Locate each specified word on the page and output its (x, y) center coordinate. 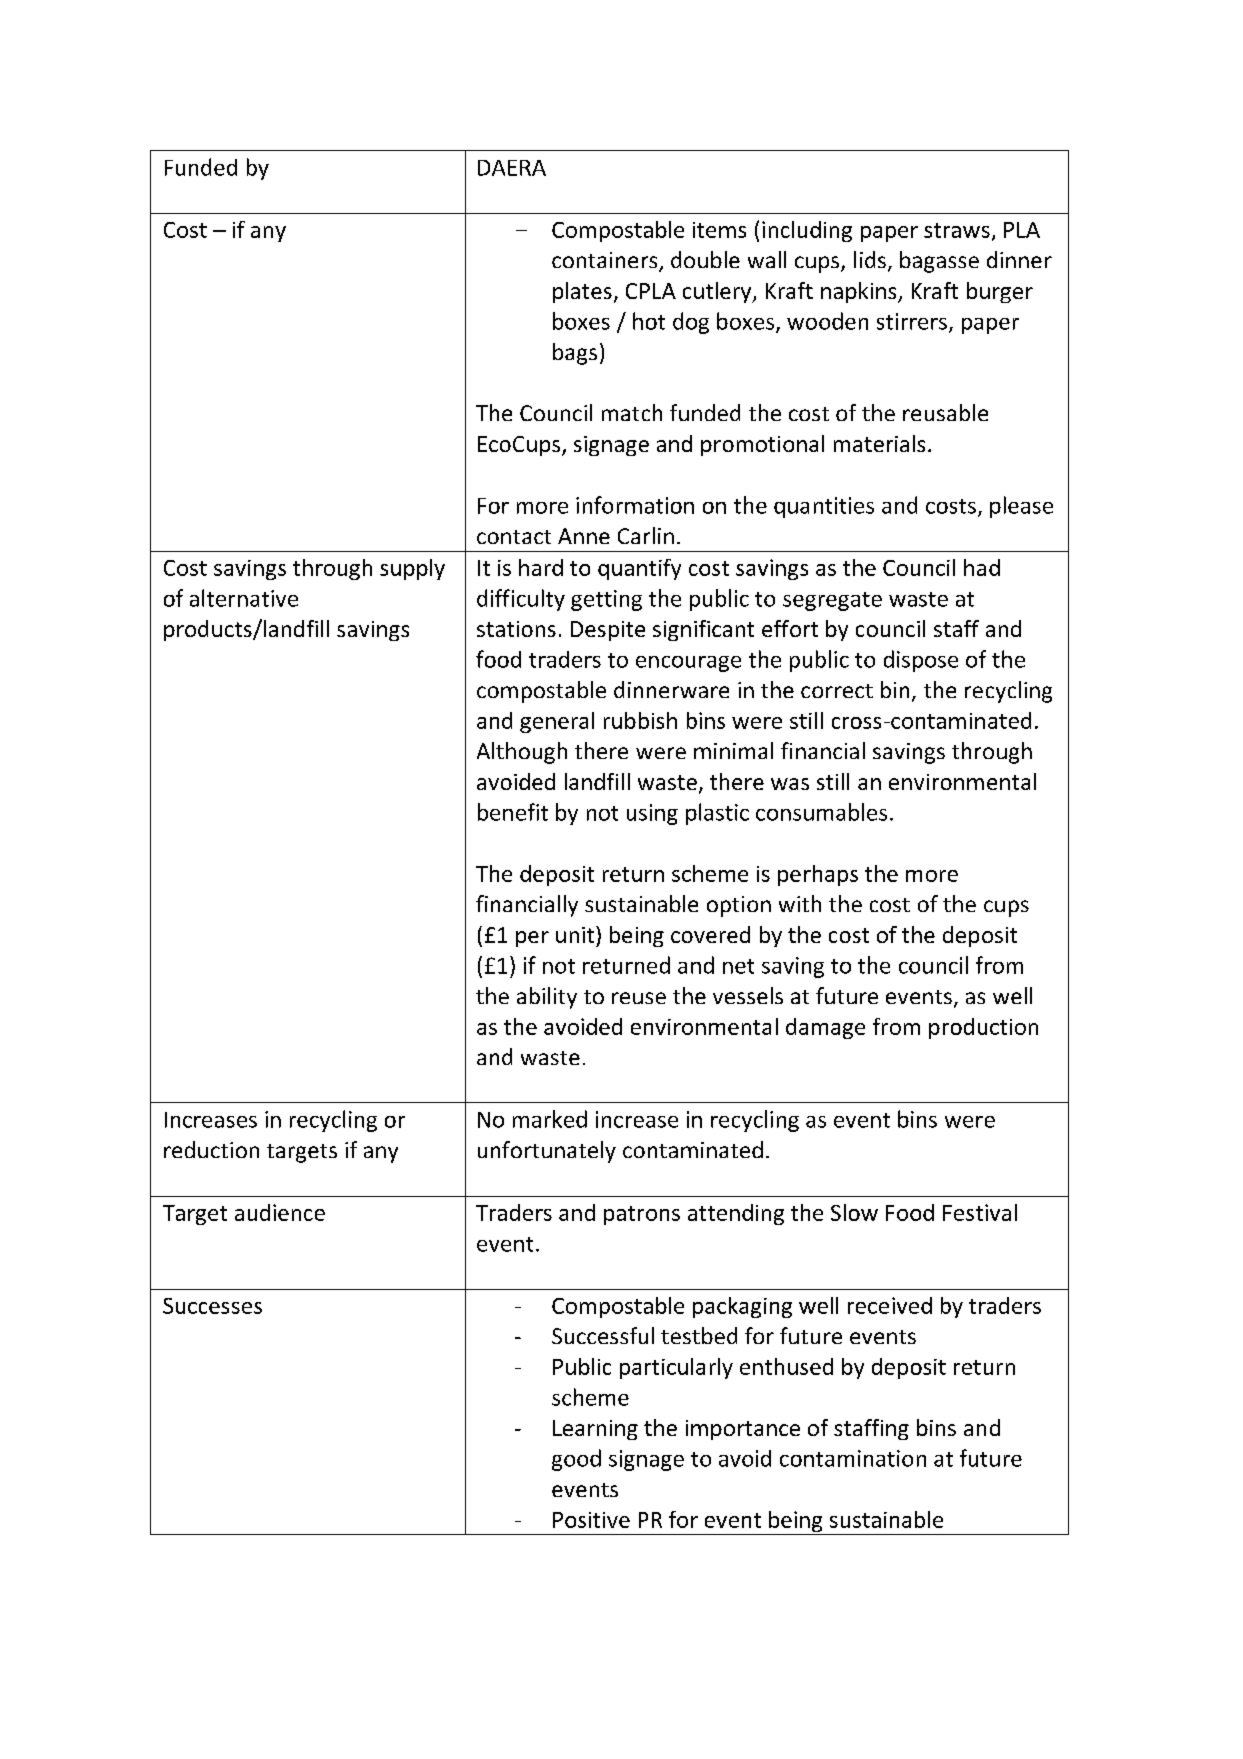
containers (606, 261)
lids (870, 259)
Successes (212, 1306)
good (576, 1460)
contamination (853, 1458)
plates (582, 292)
